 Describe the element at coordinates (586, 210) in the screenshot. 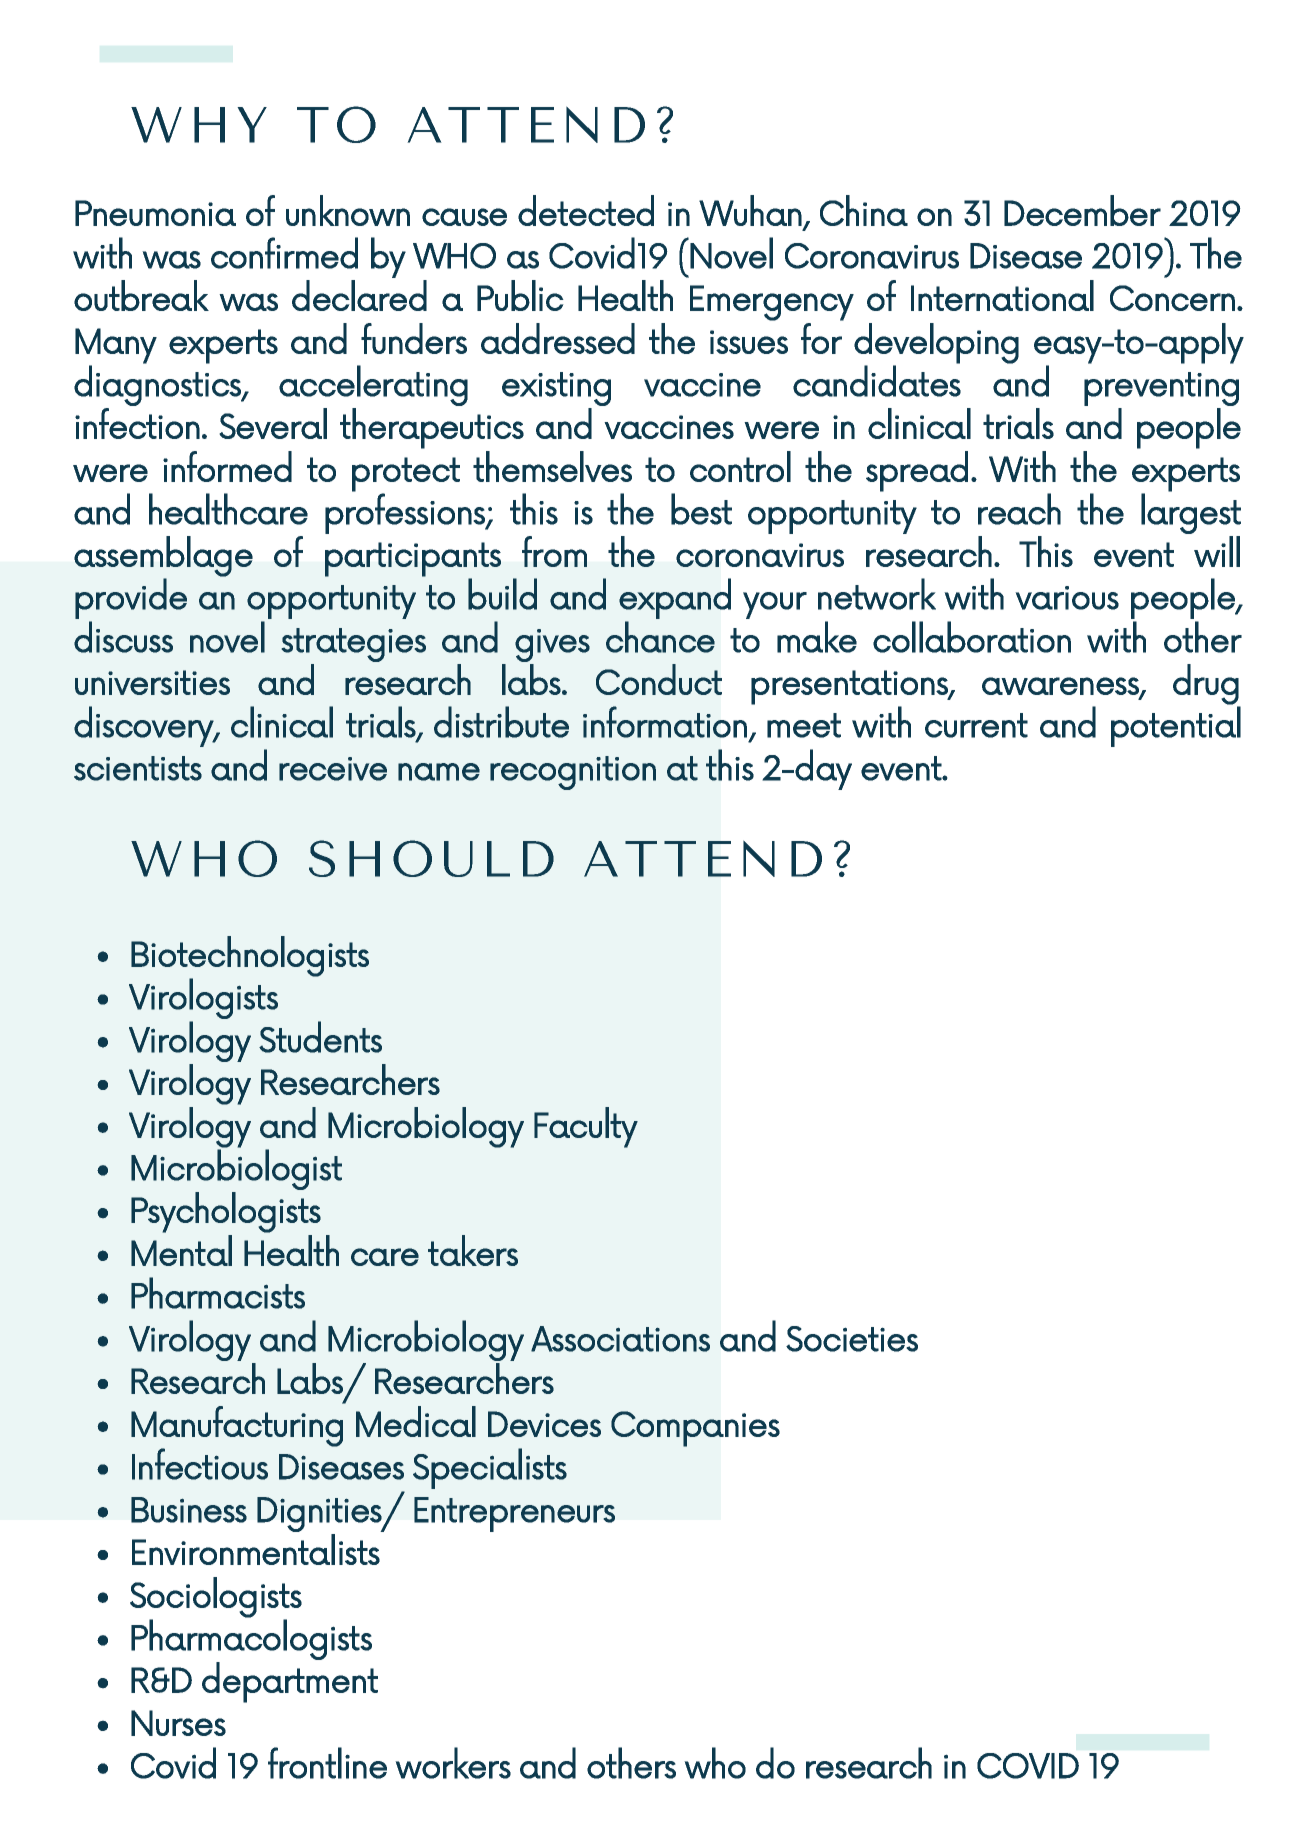

I see `detected` at that location.
